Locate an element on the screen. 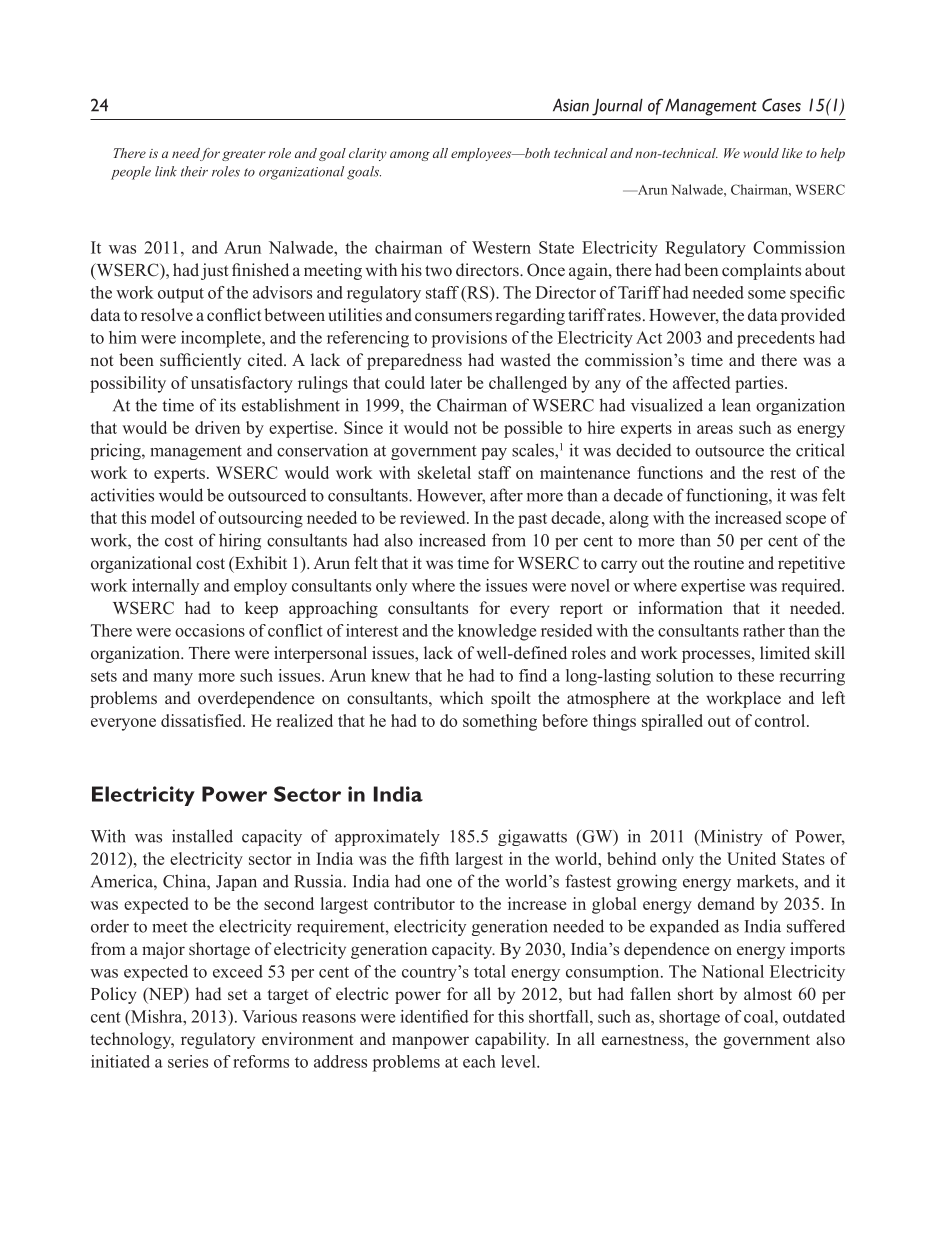  dissatisfied is located at coordinates (202, 720).
